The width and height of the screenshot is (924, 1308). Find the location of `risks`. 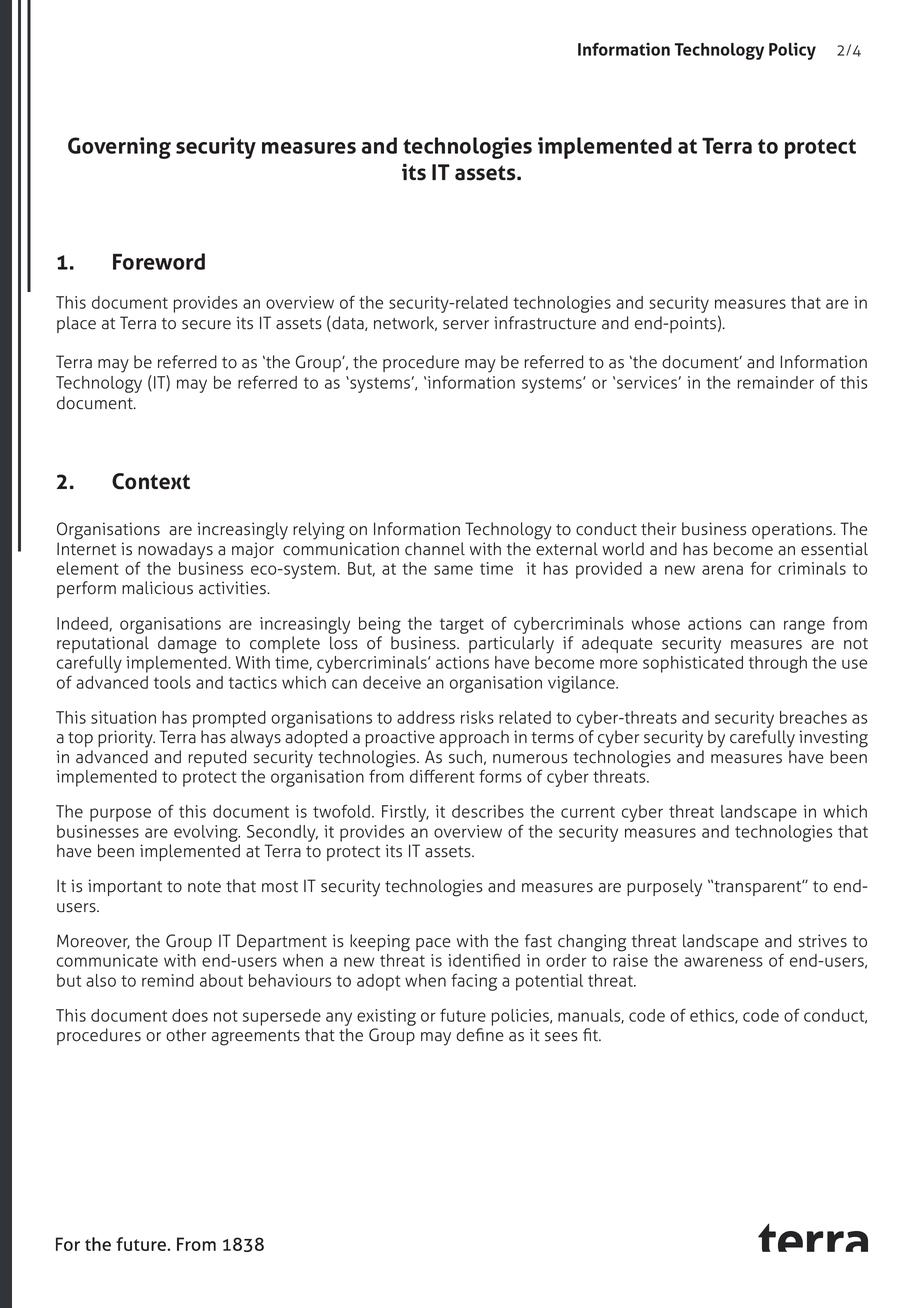

risks is located at coordinates (477, 717).
